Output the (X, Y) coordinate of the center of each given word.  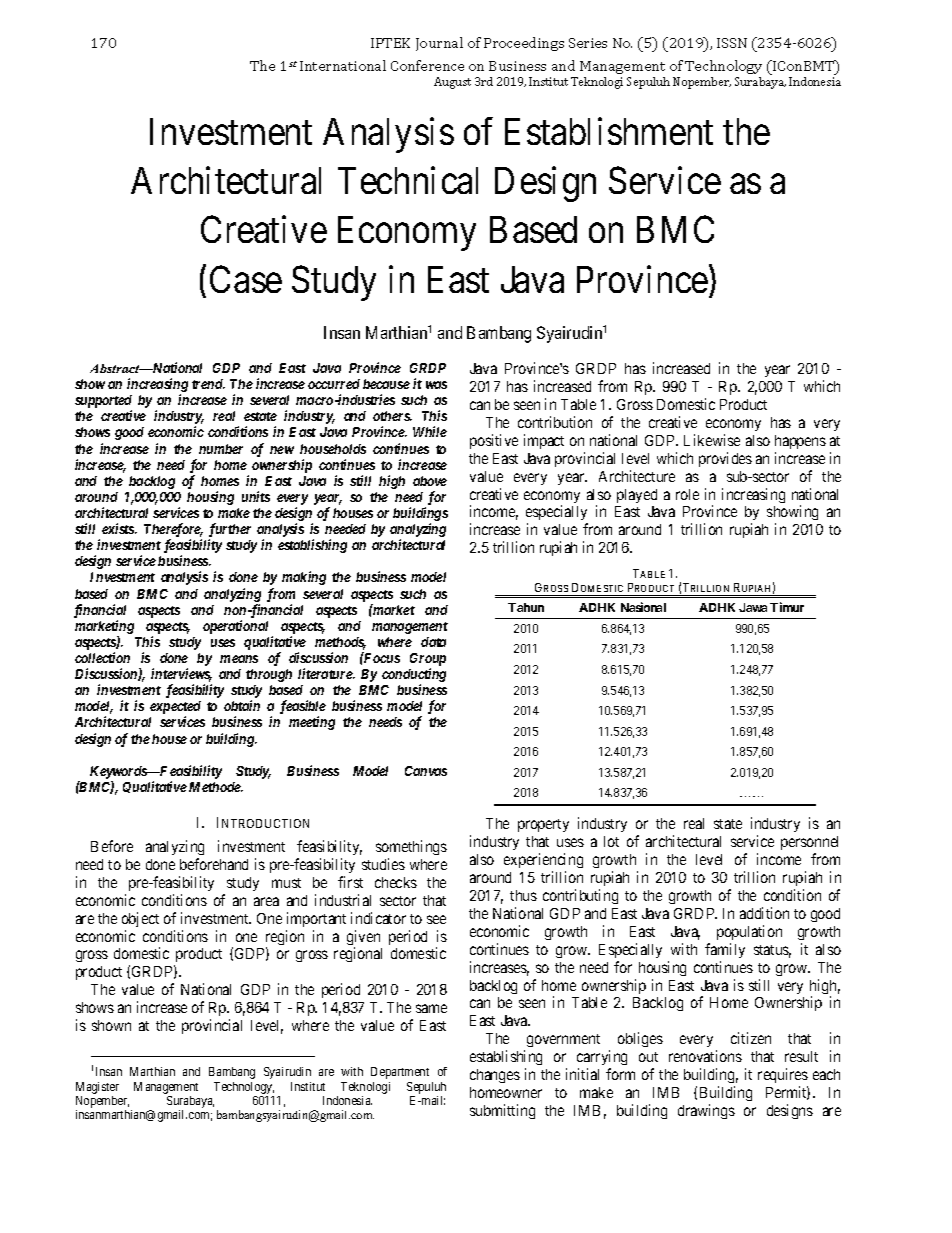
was (436, 385)
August (452, 83)
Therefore (173, 531)
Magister (97, 1088)
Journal (439, 44)
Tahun (526, 607)
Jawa (753, 607)
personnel (809, 845)
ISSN (732, 43)
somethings (411, 847)
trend (208, 384)
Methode (215, 787)
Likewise (712, 440)
